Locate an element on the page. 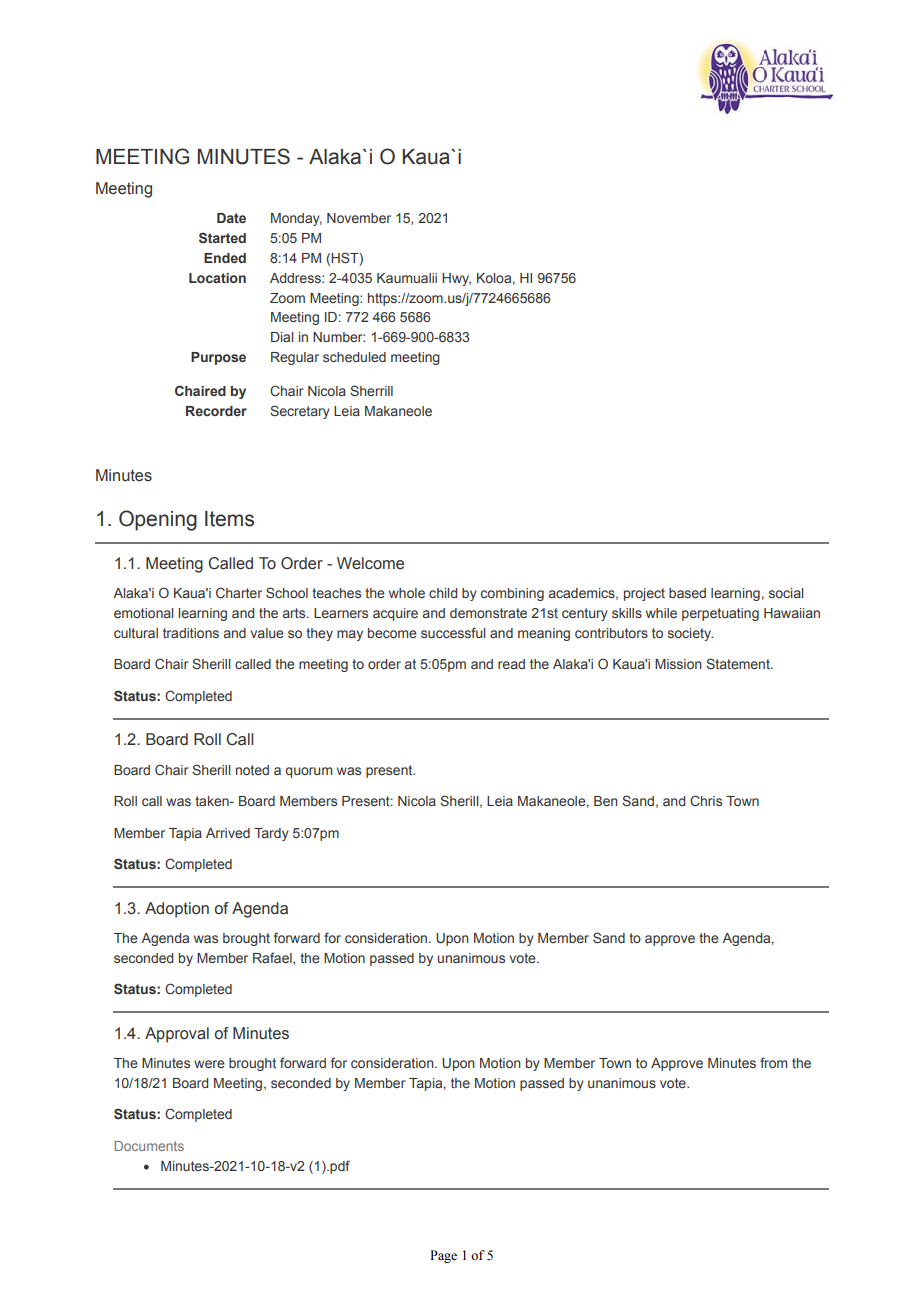 This page has height=1307, width=924. Items is located at coordinates (229, 519).
